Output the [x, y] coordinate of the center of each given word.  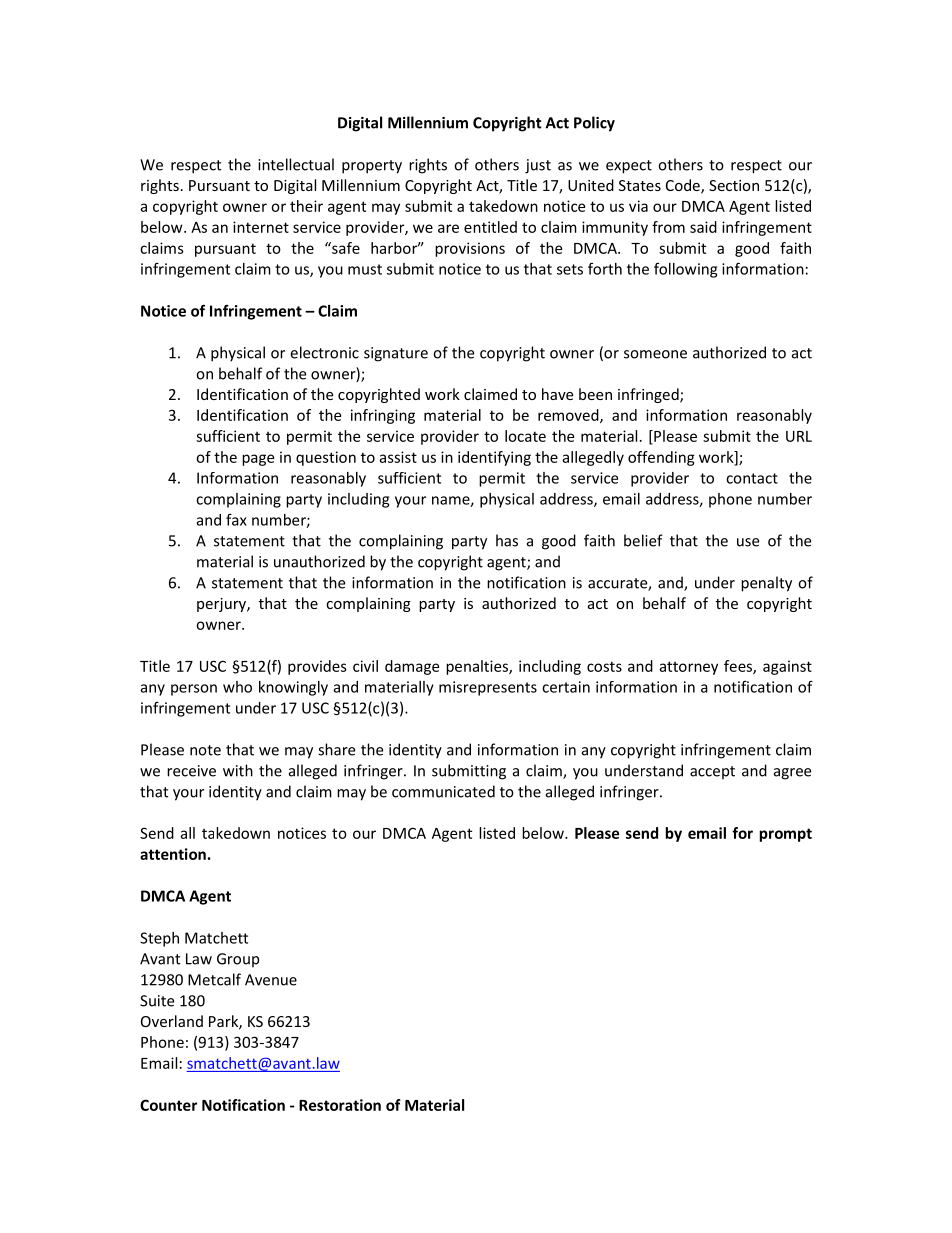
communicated [443, 791]
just [538, 166]
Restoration [340, 1105]
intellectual [296, 164]
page [258, 460]
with [238, 770]
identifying [494, 458]
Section [734, 185]
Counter [168, 1105]
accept [712, 773]
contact [752, 478]
